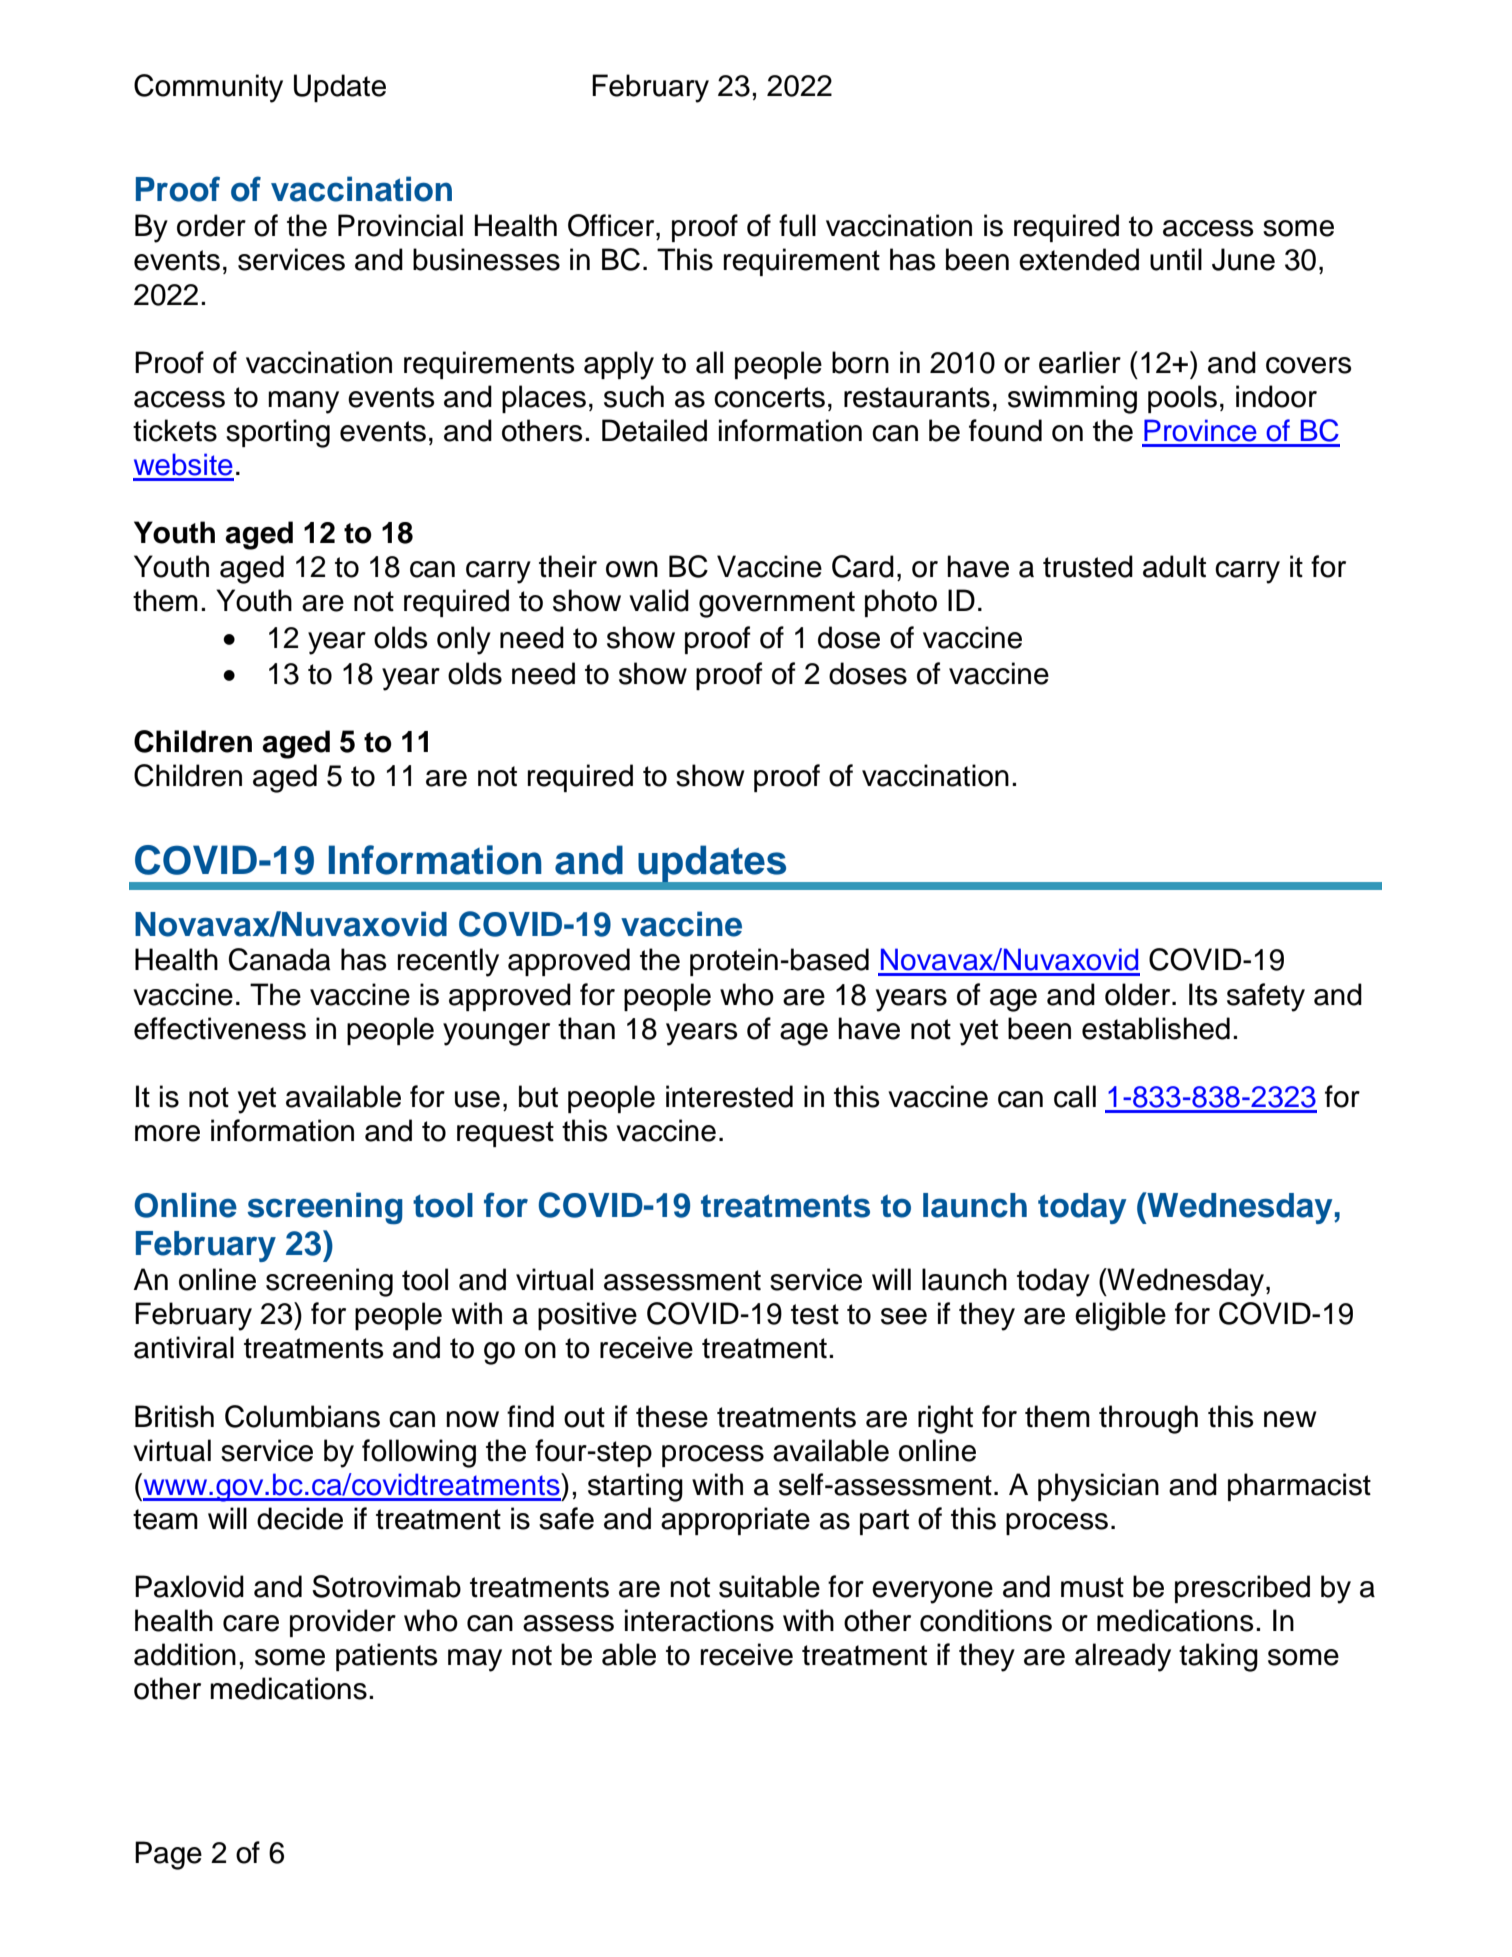 This document has height=1957, width=1512. I want to click on taking, so click(1218, 1657).
